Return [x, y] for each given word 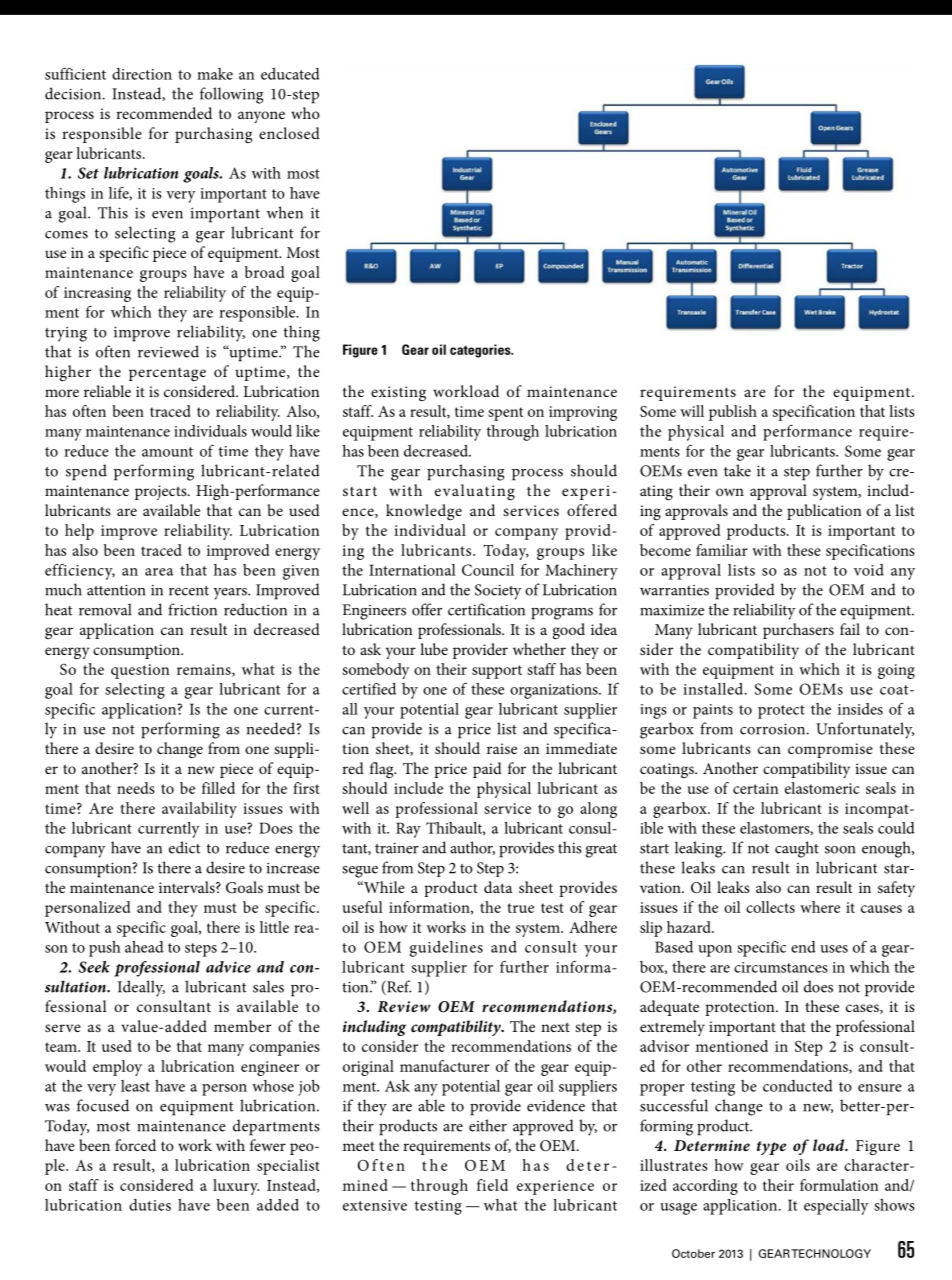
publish [733, 413]
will [692, 411]
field [492, 1185]
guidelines [446, 949]
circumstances [781, 967]
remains [205, 670]
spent [505, 414]
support [497, 672]
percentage [167, 374]
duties [150, 1205]
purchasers [798, 631]
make [215, 74]
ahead [144, 947]
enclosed [289, 133]
